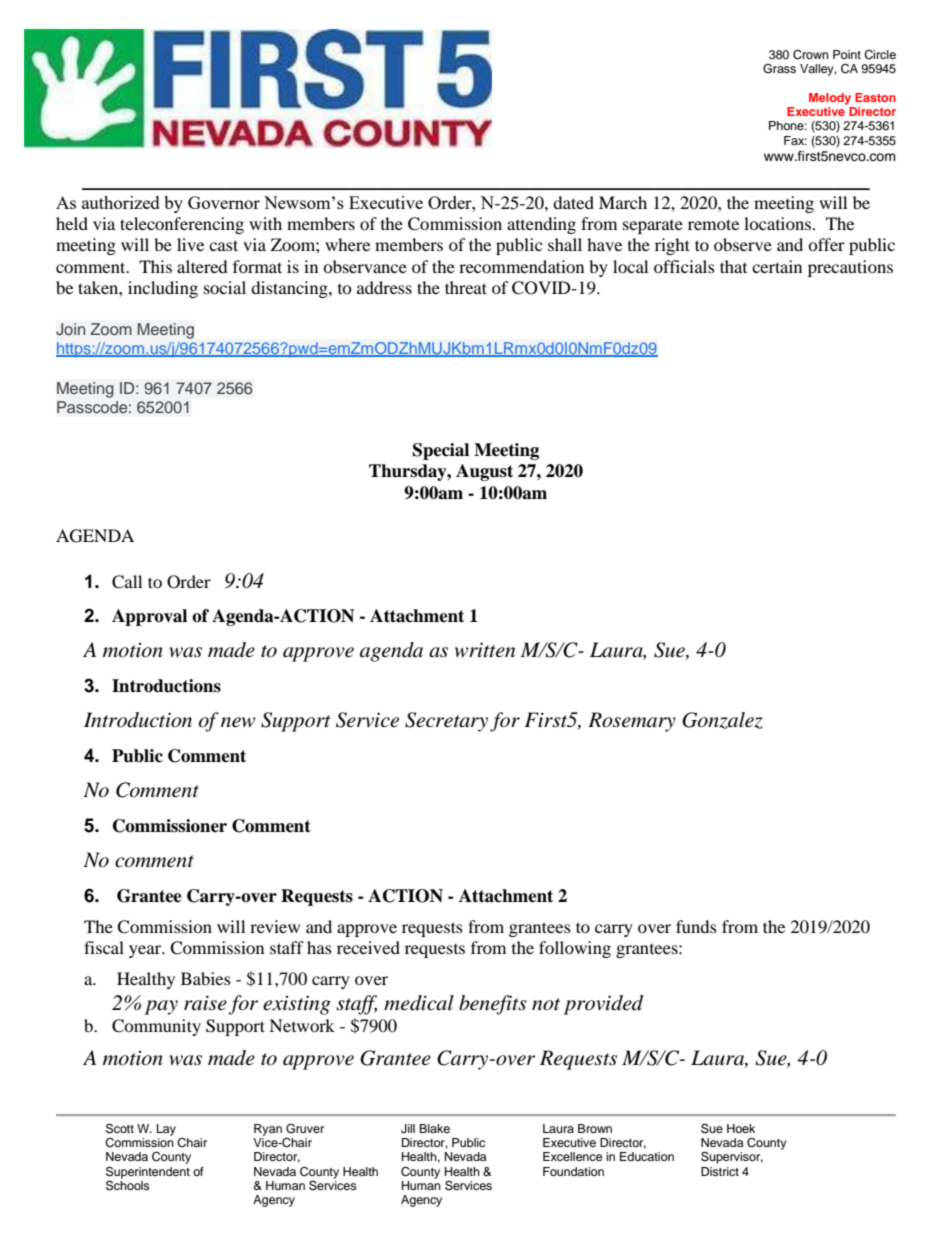 This screenshot has height=1233, width=952. What do you see at coordinates (163, 289) in the screenshot?
I see `including` at bounding box center [163, 289].
